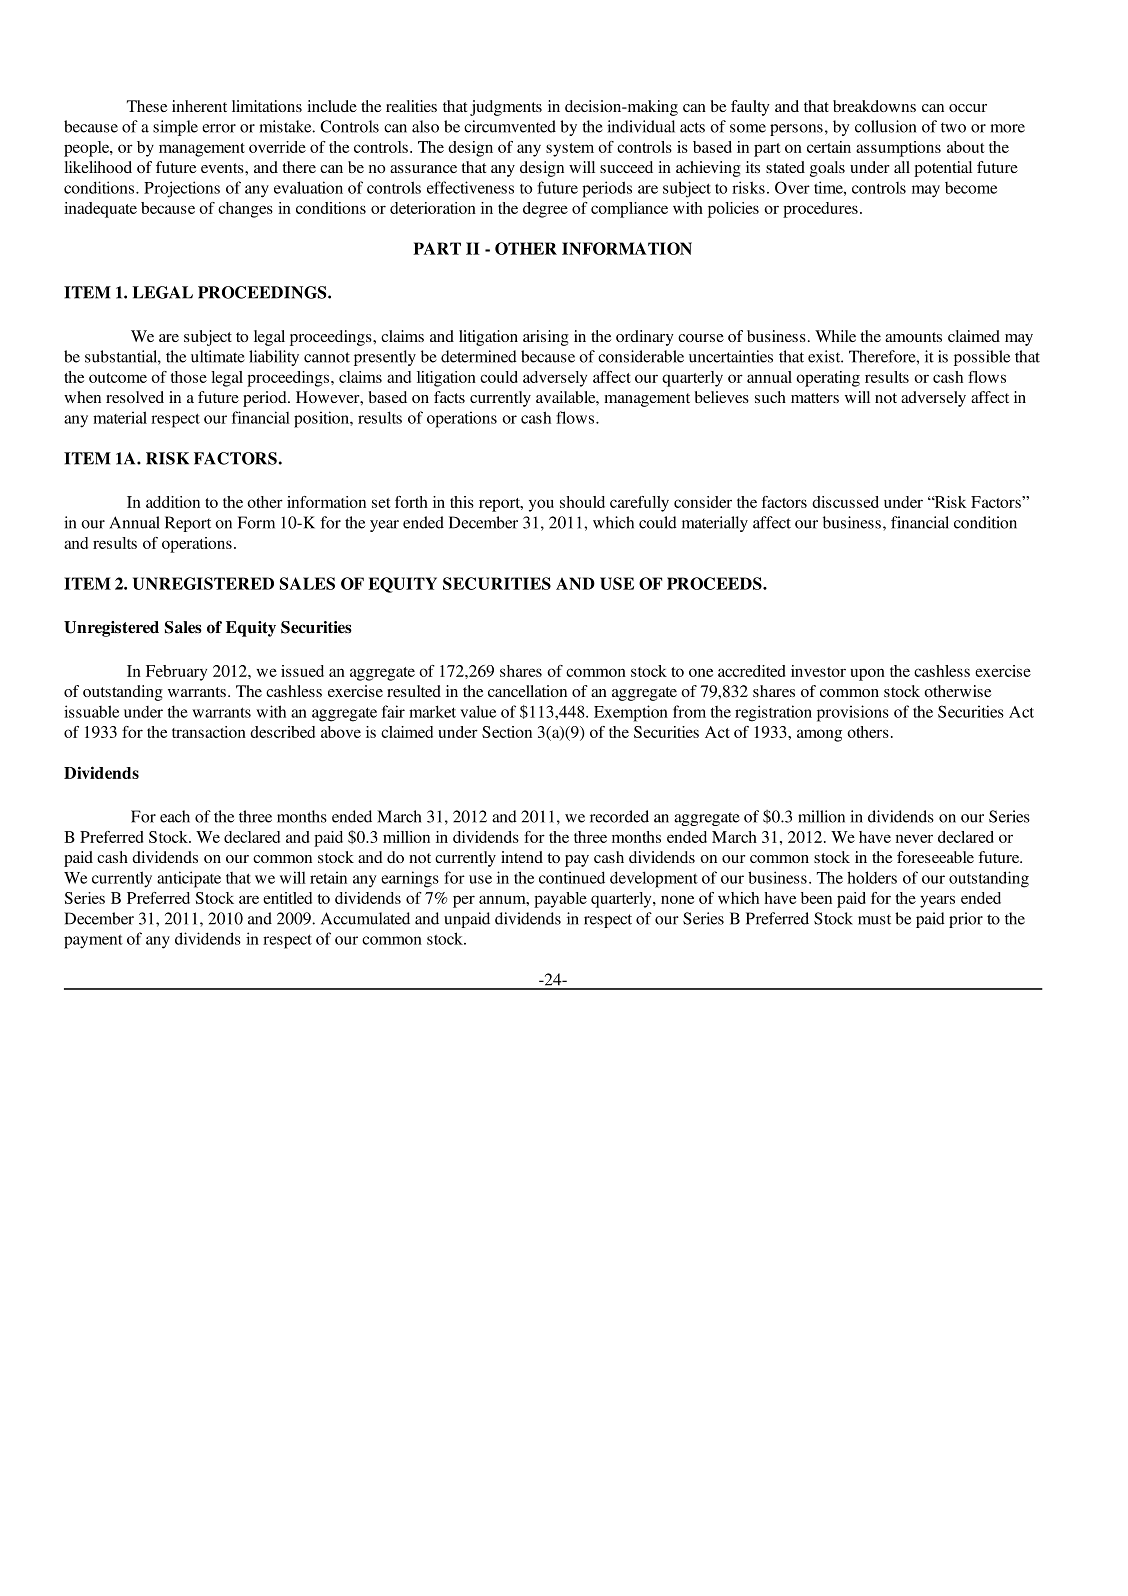 Image resolution: width=1128 pixels, height=1596 pixels. I want to click on you, so click(541, 505).
